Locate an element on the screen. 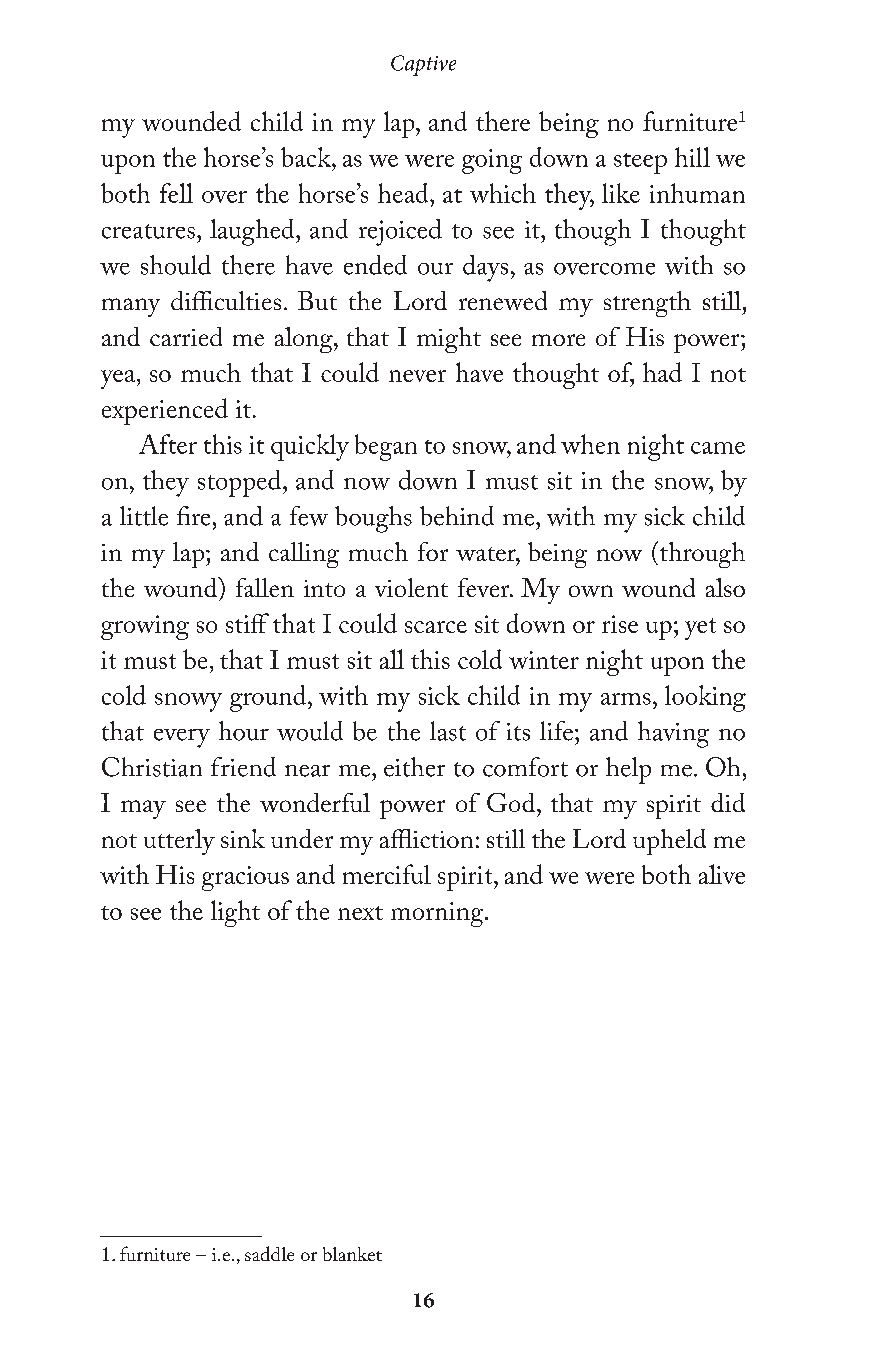  steep is located at coordinates (640, 163).
